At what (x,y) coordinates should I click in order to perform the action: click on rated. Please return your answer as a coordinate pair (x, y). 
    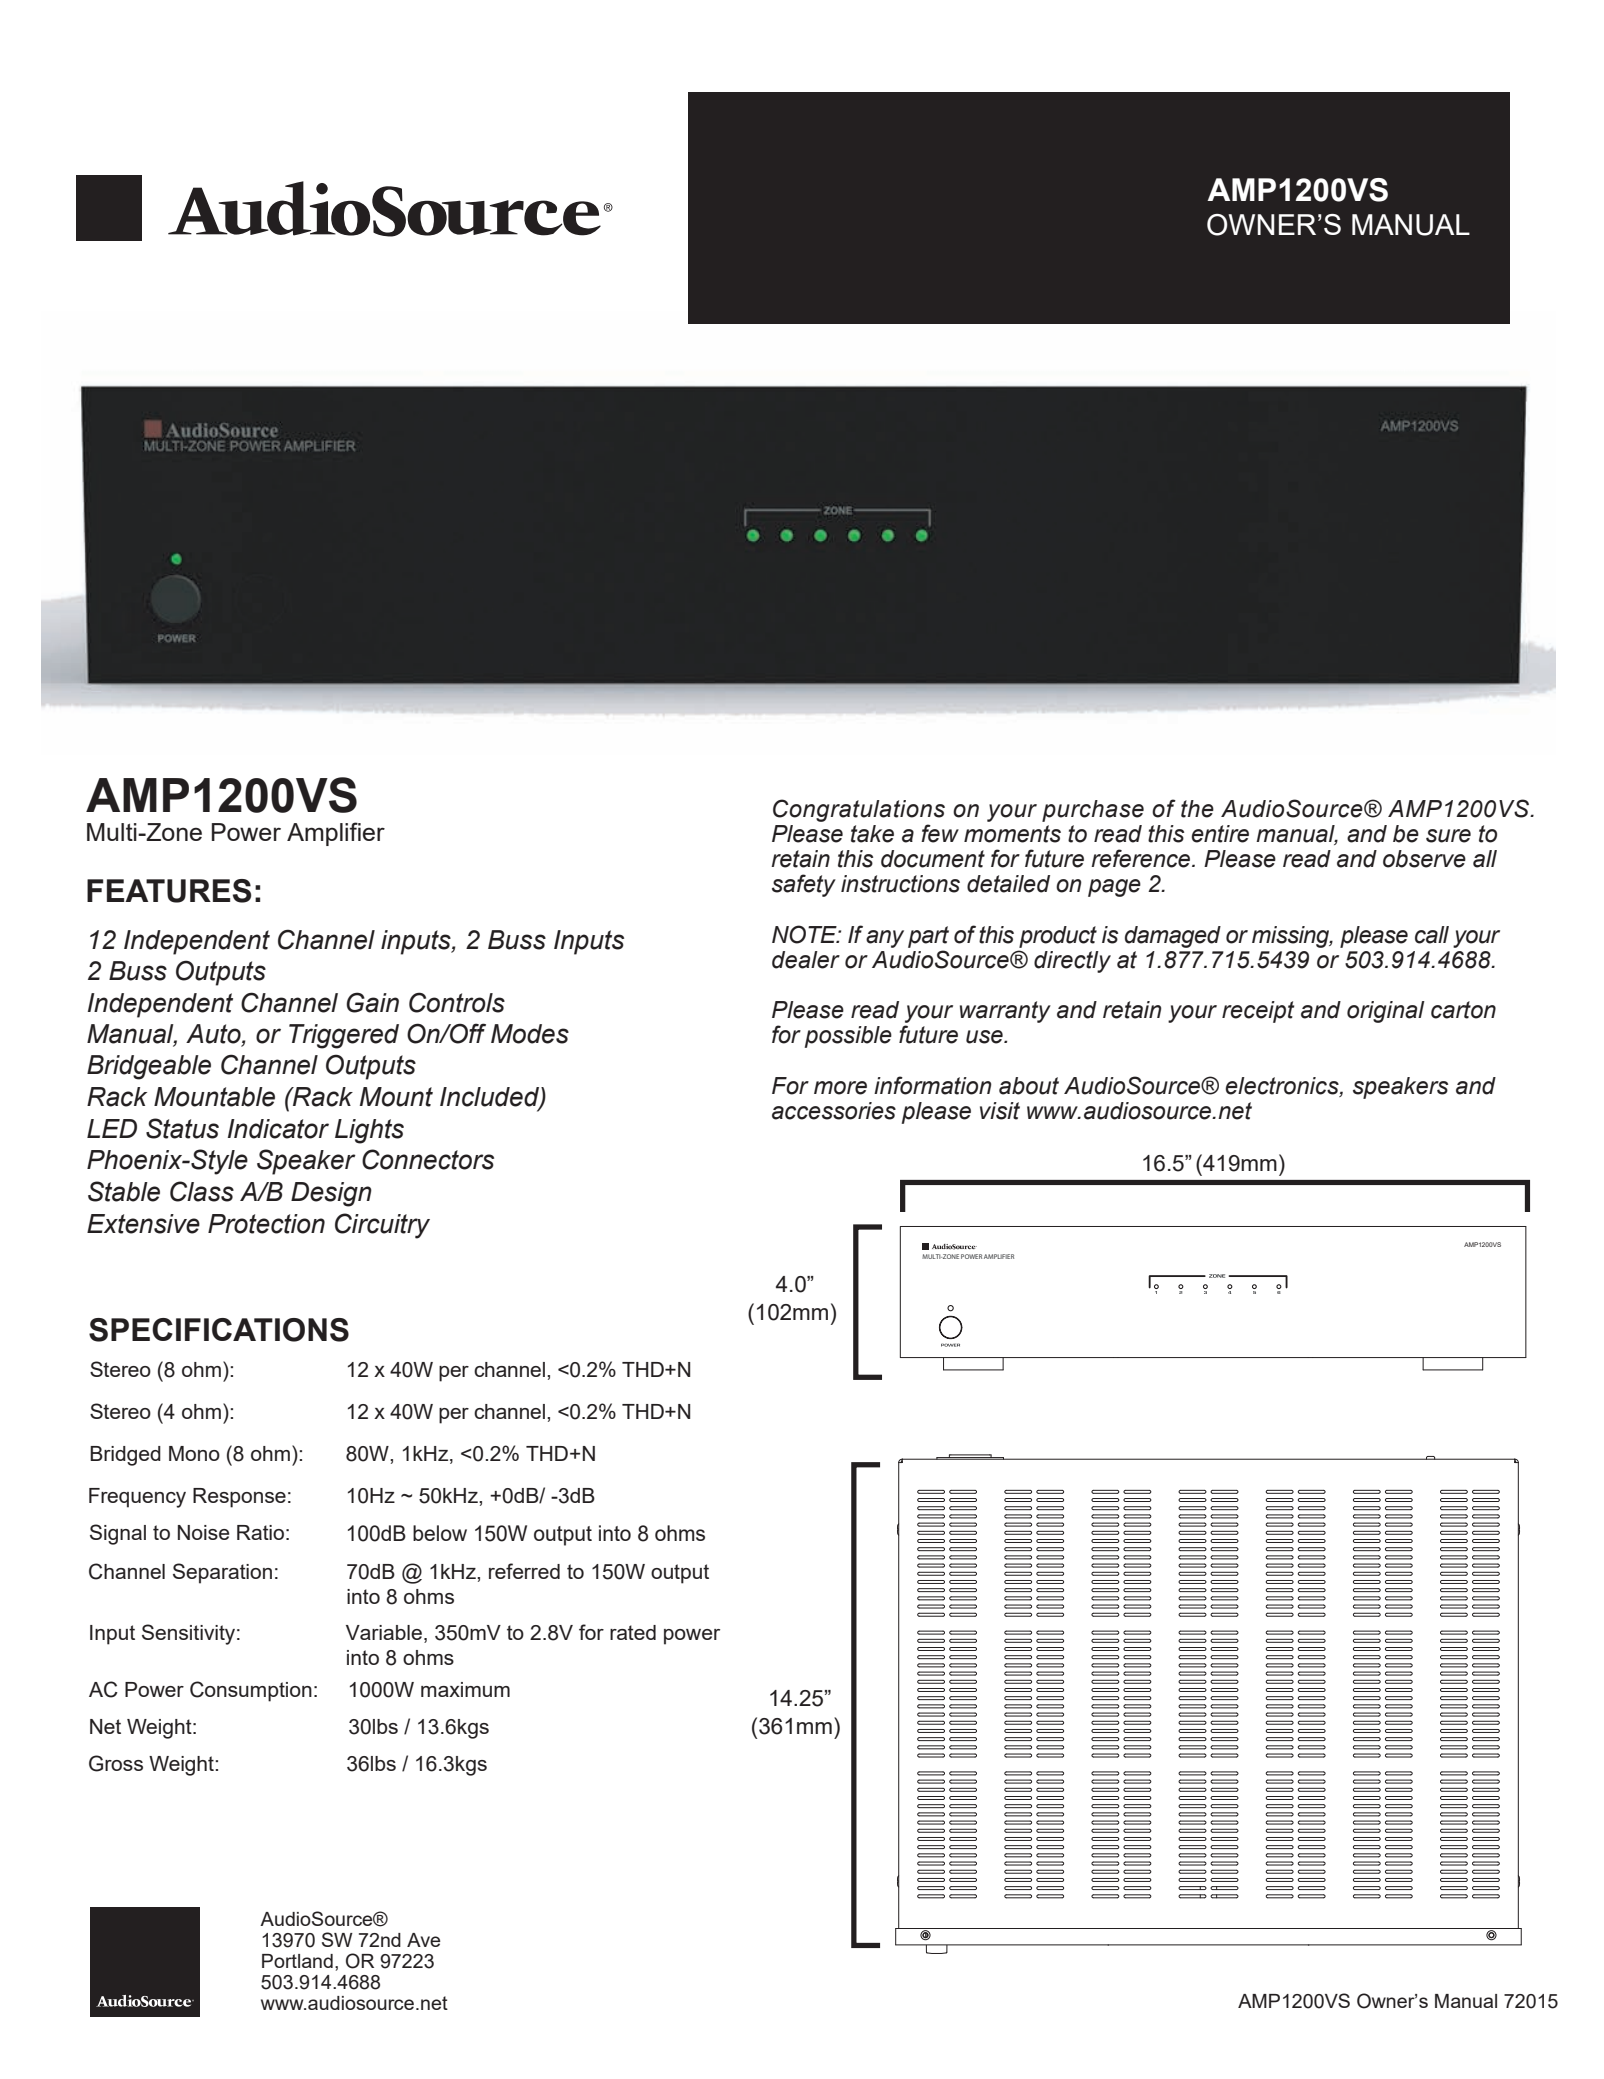
    Looking at the image, I should click on (633, 1632).
